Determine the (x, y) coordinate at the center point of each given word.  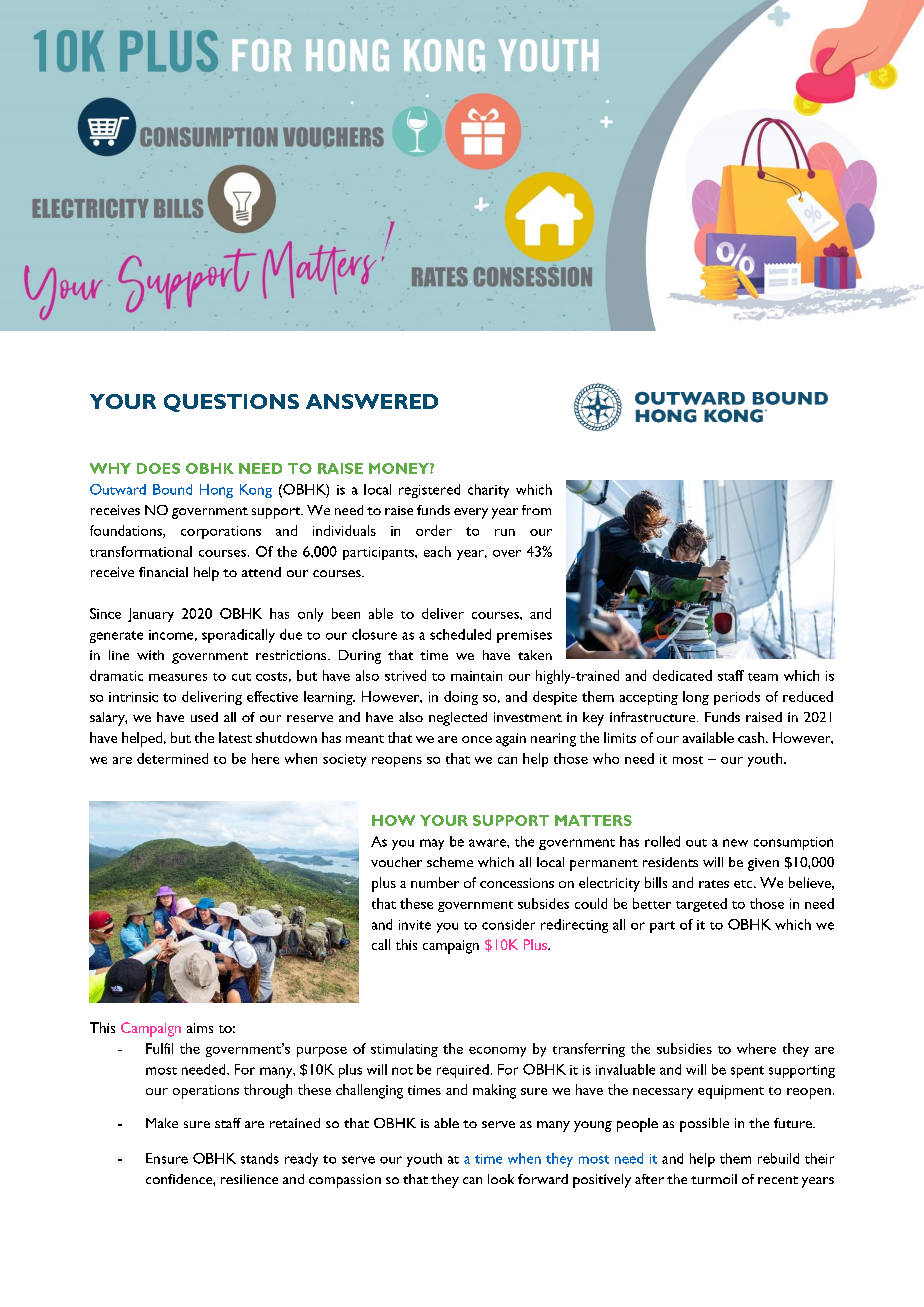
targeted (701, 905)
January (151, 615)
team (763, 677)
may (432, 844)
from (536, 510)
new (735, 843)
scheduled (460, 634)
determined (172, 758)
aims (200, 1028)
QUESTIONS (231, 403)
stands (260, 1158)
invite (415, 925)
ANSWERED (372, 401)
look (501, 1179)
